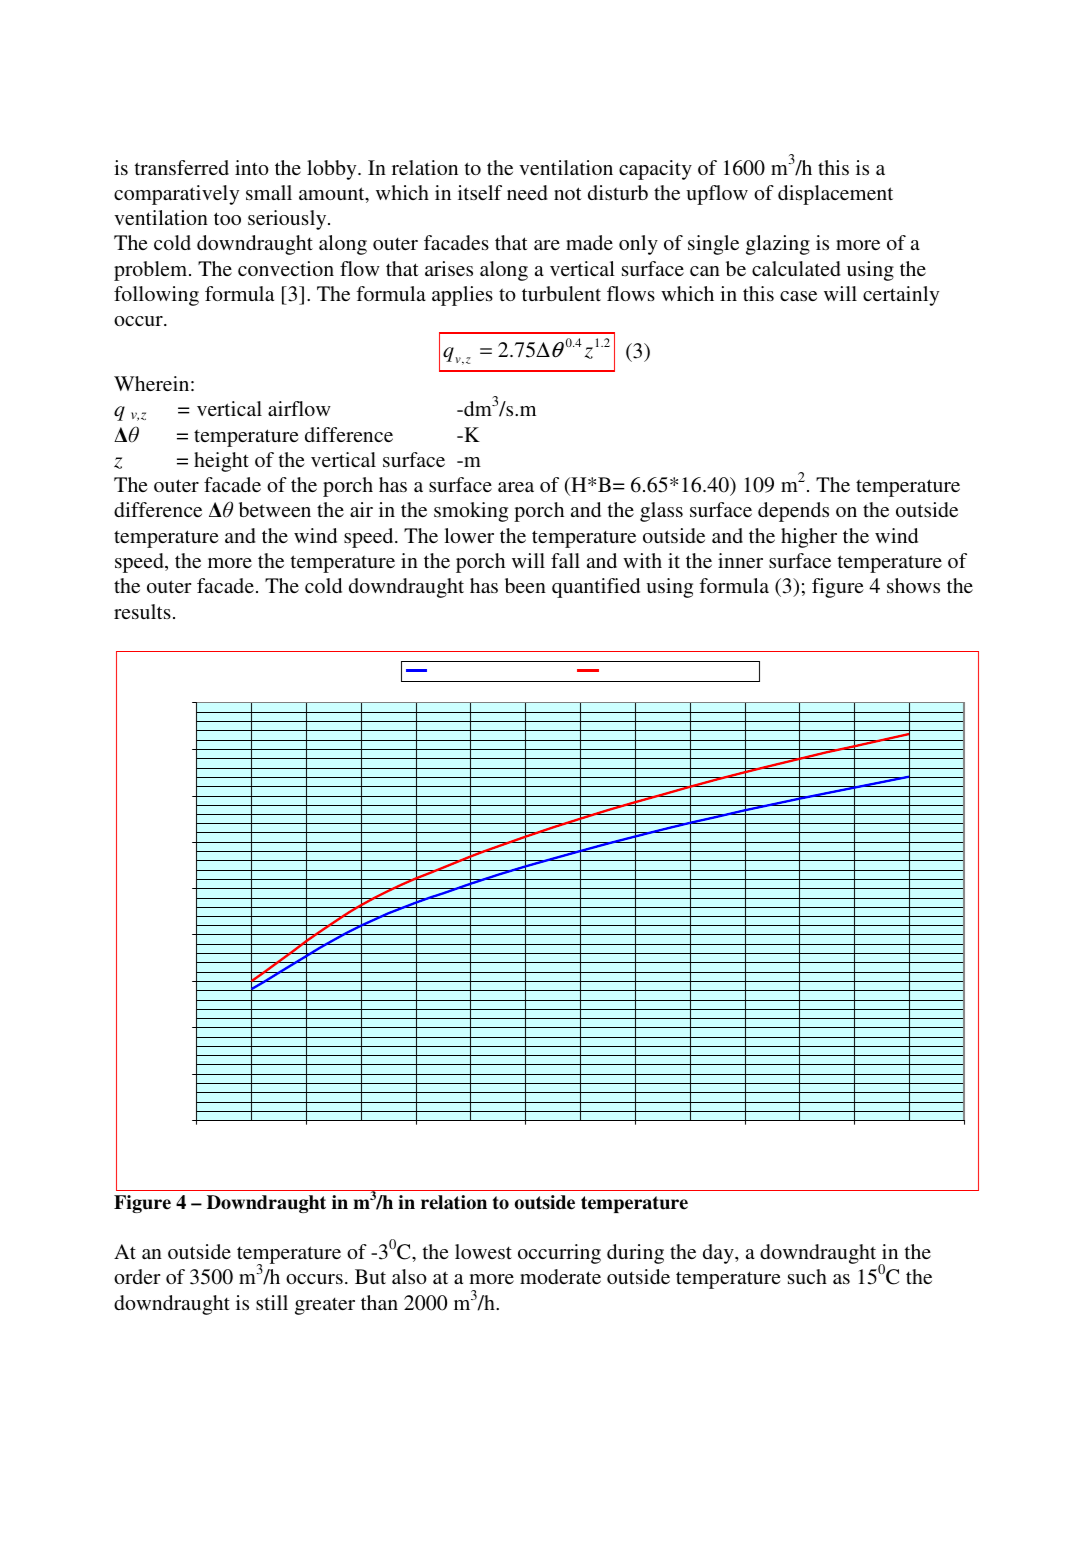 This image has width=1090, height=1543. I want to click on too, so click(227, 218).
